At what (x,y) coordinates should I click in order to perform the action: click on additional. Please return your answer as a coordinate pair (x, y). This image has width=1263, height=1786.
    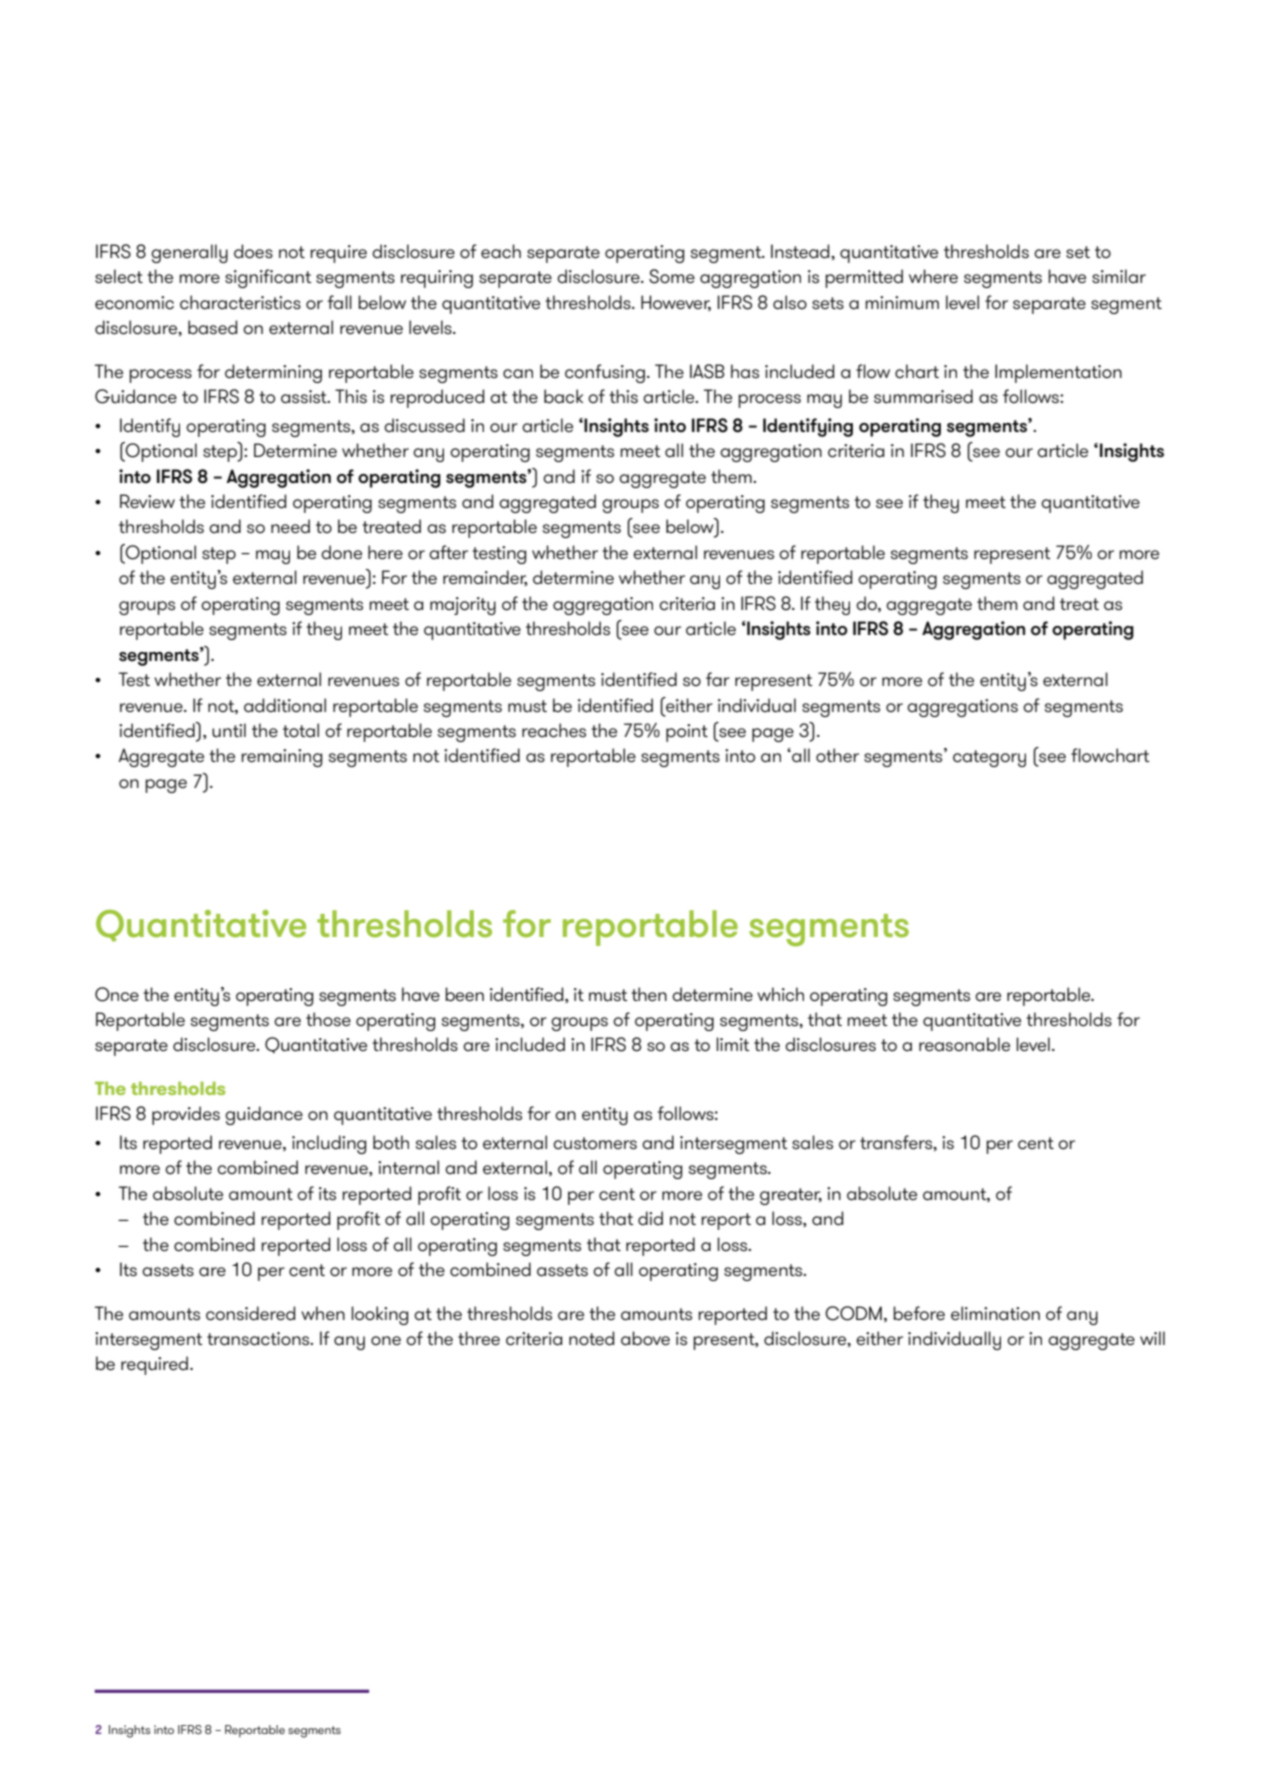
    Looking at the image, I should click on (285, 705).
